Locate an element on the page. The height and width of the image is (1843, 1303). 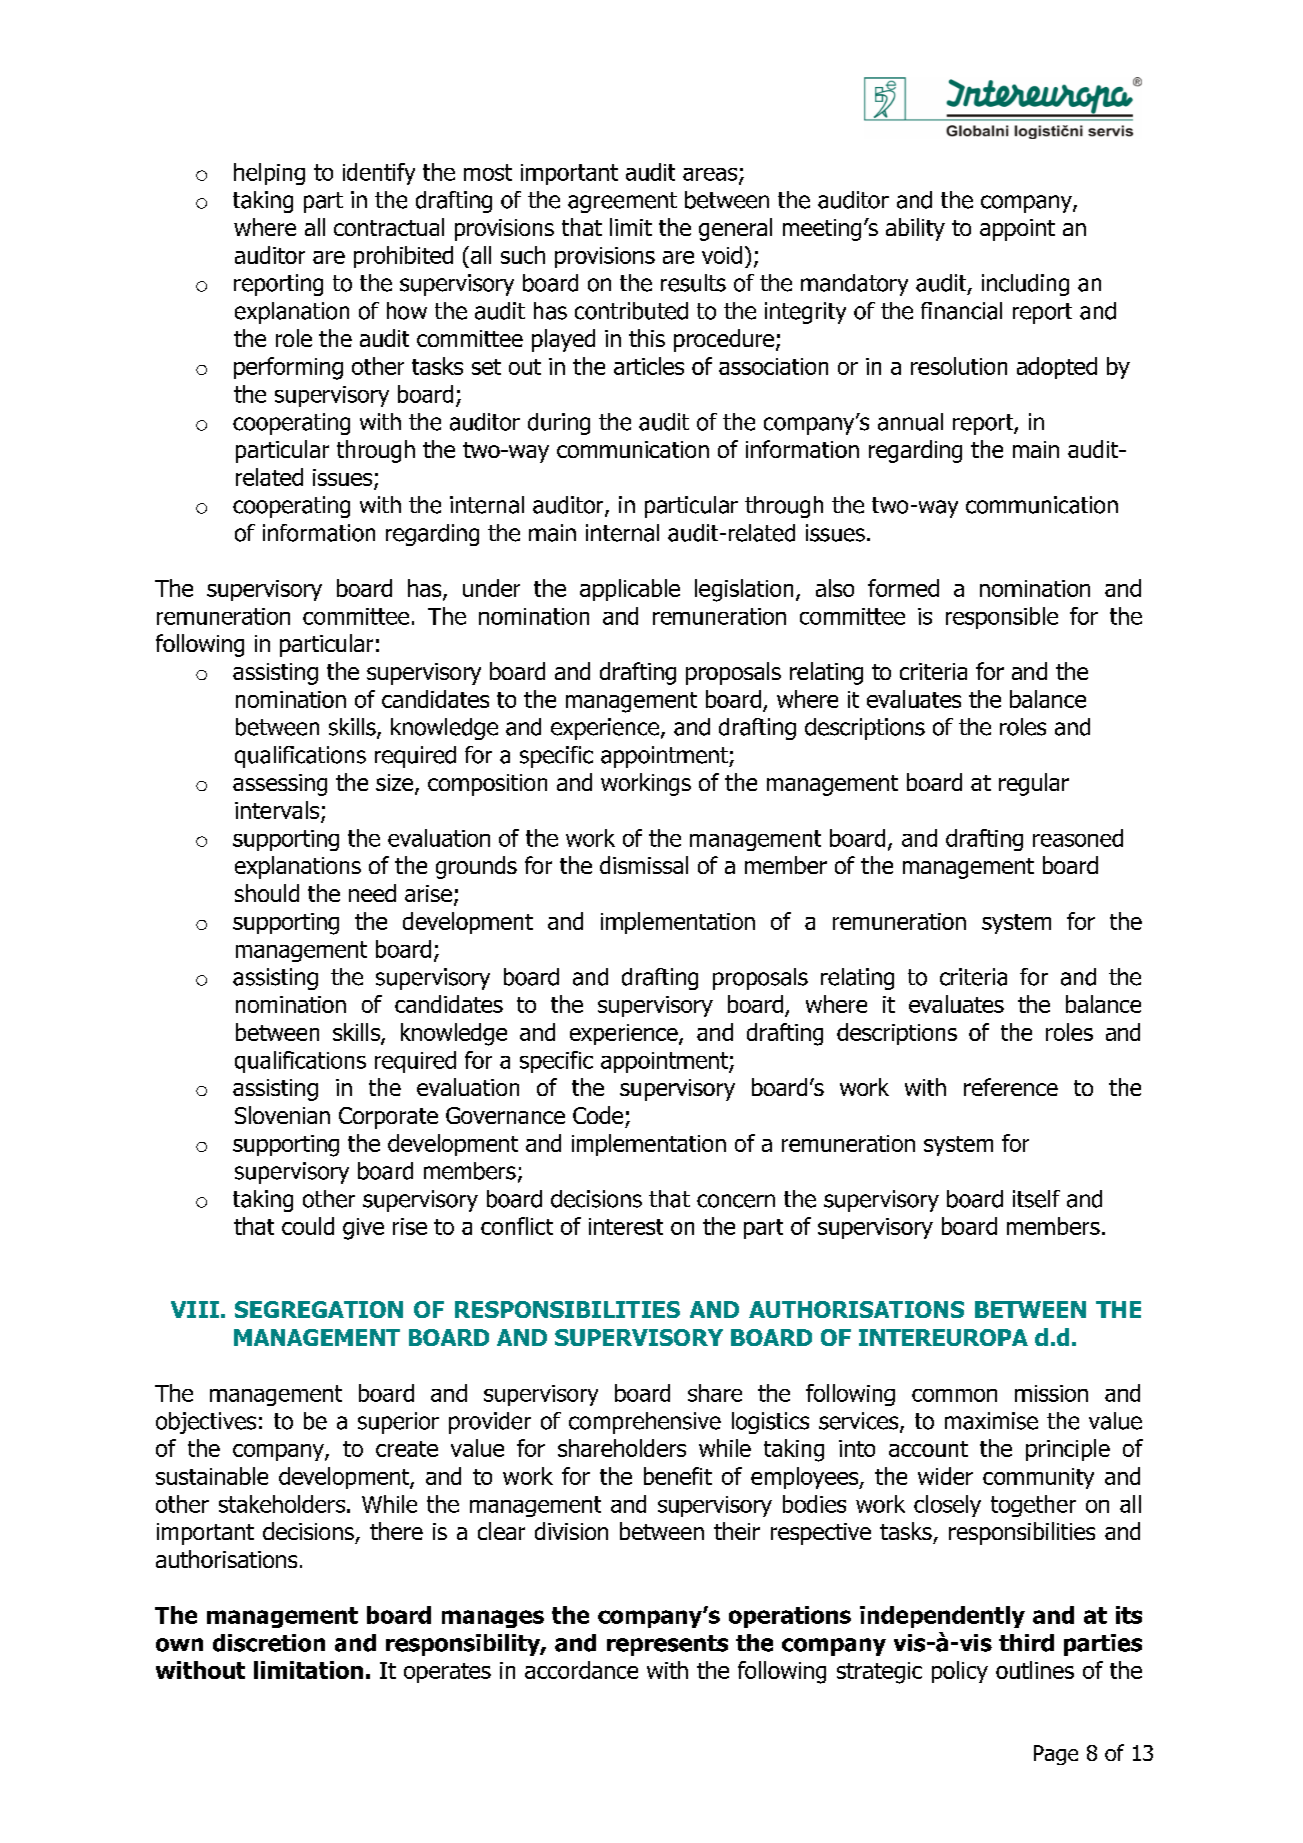
discretion is located at coordinates (269, 1643).
